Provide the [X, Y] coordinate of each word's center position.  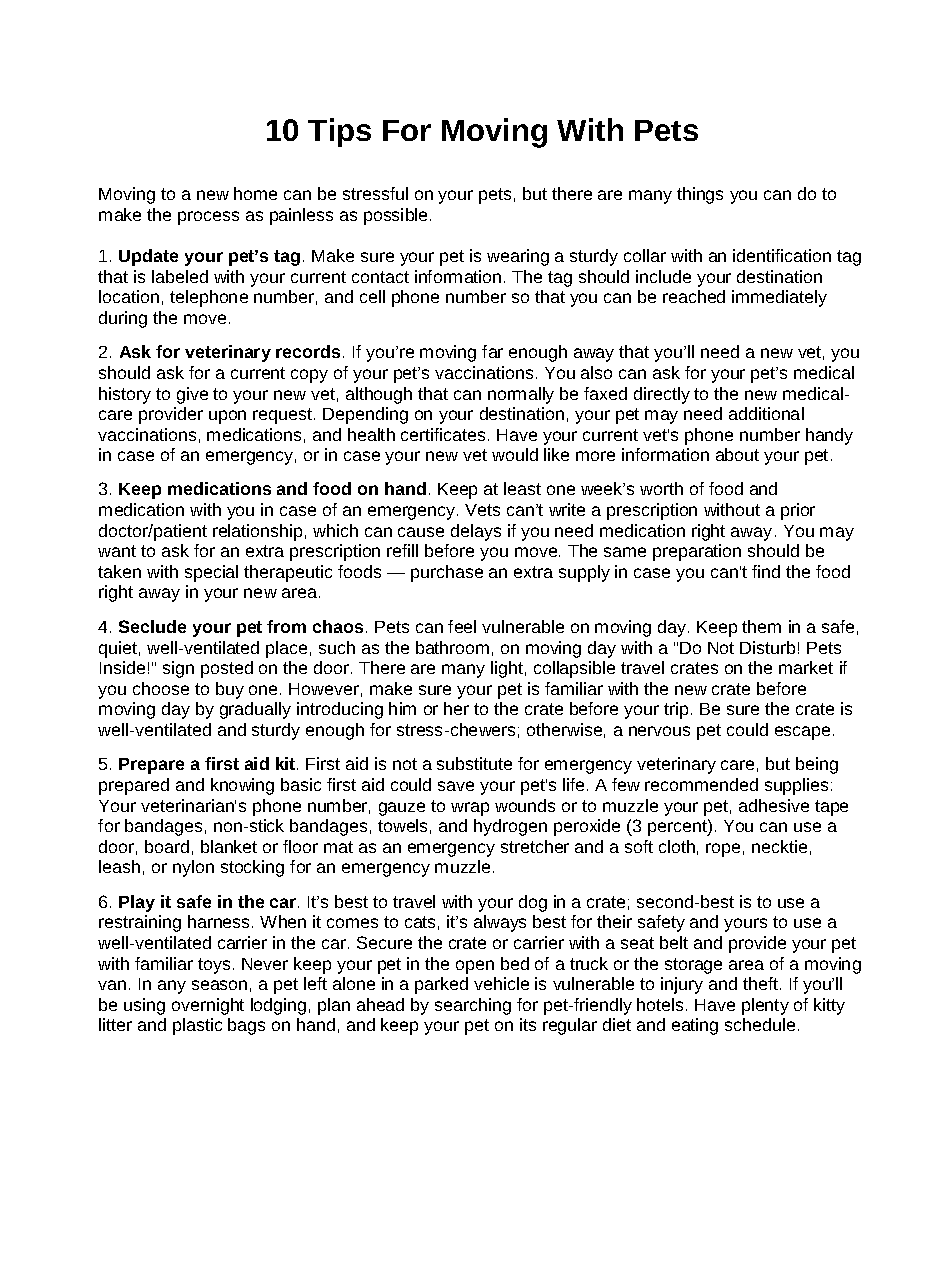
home [255, 193]
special [211, 573]
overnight [208, 1006]
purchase [447, 573]
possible [397, 216]
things [700, 195]
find [766, 571]
